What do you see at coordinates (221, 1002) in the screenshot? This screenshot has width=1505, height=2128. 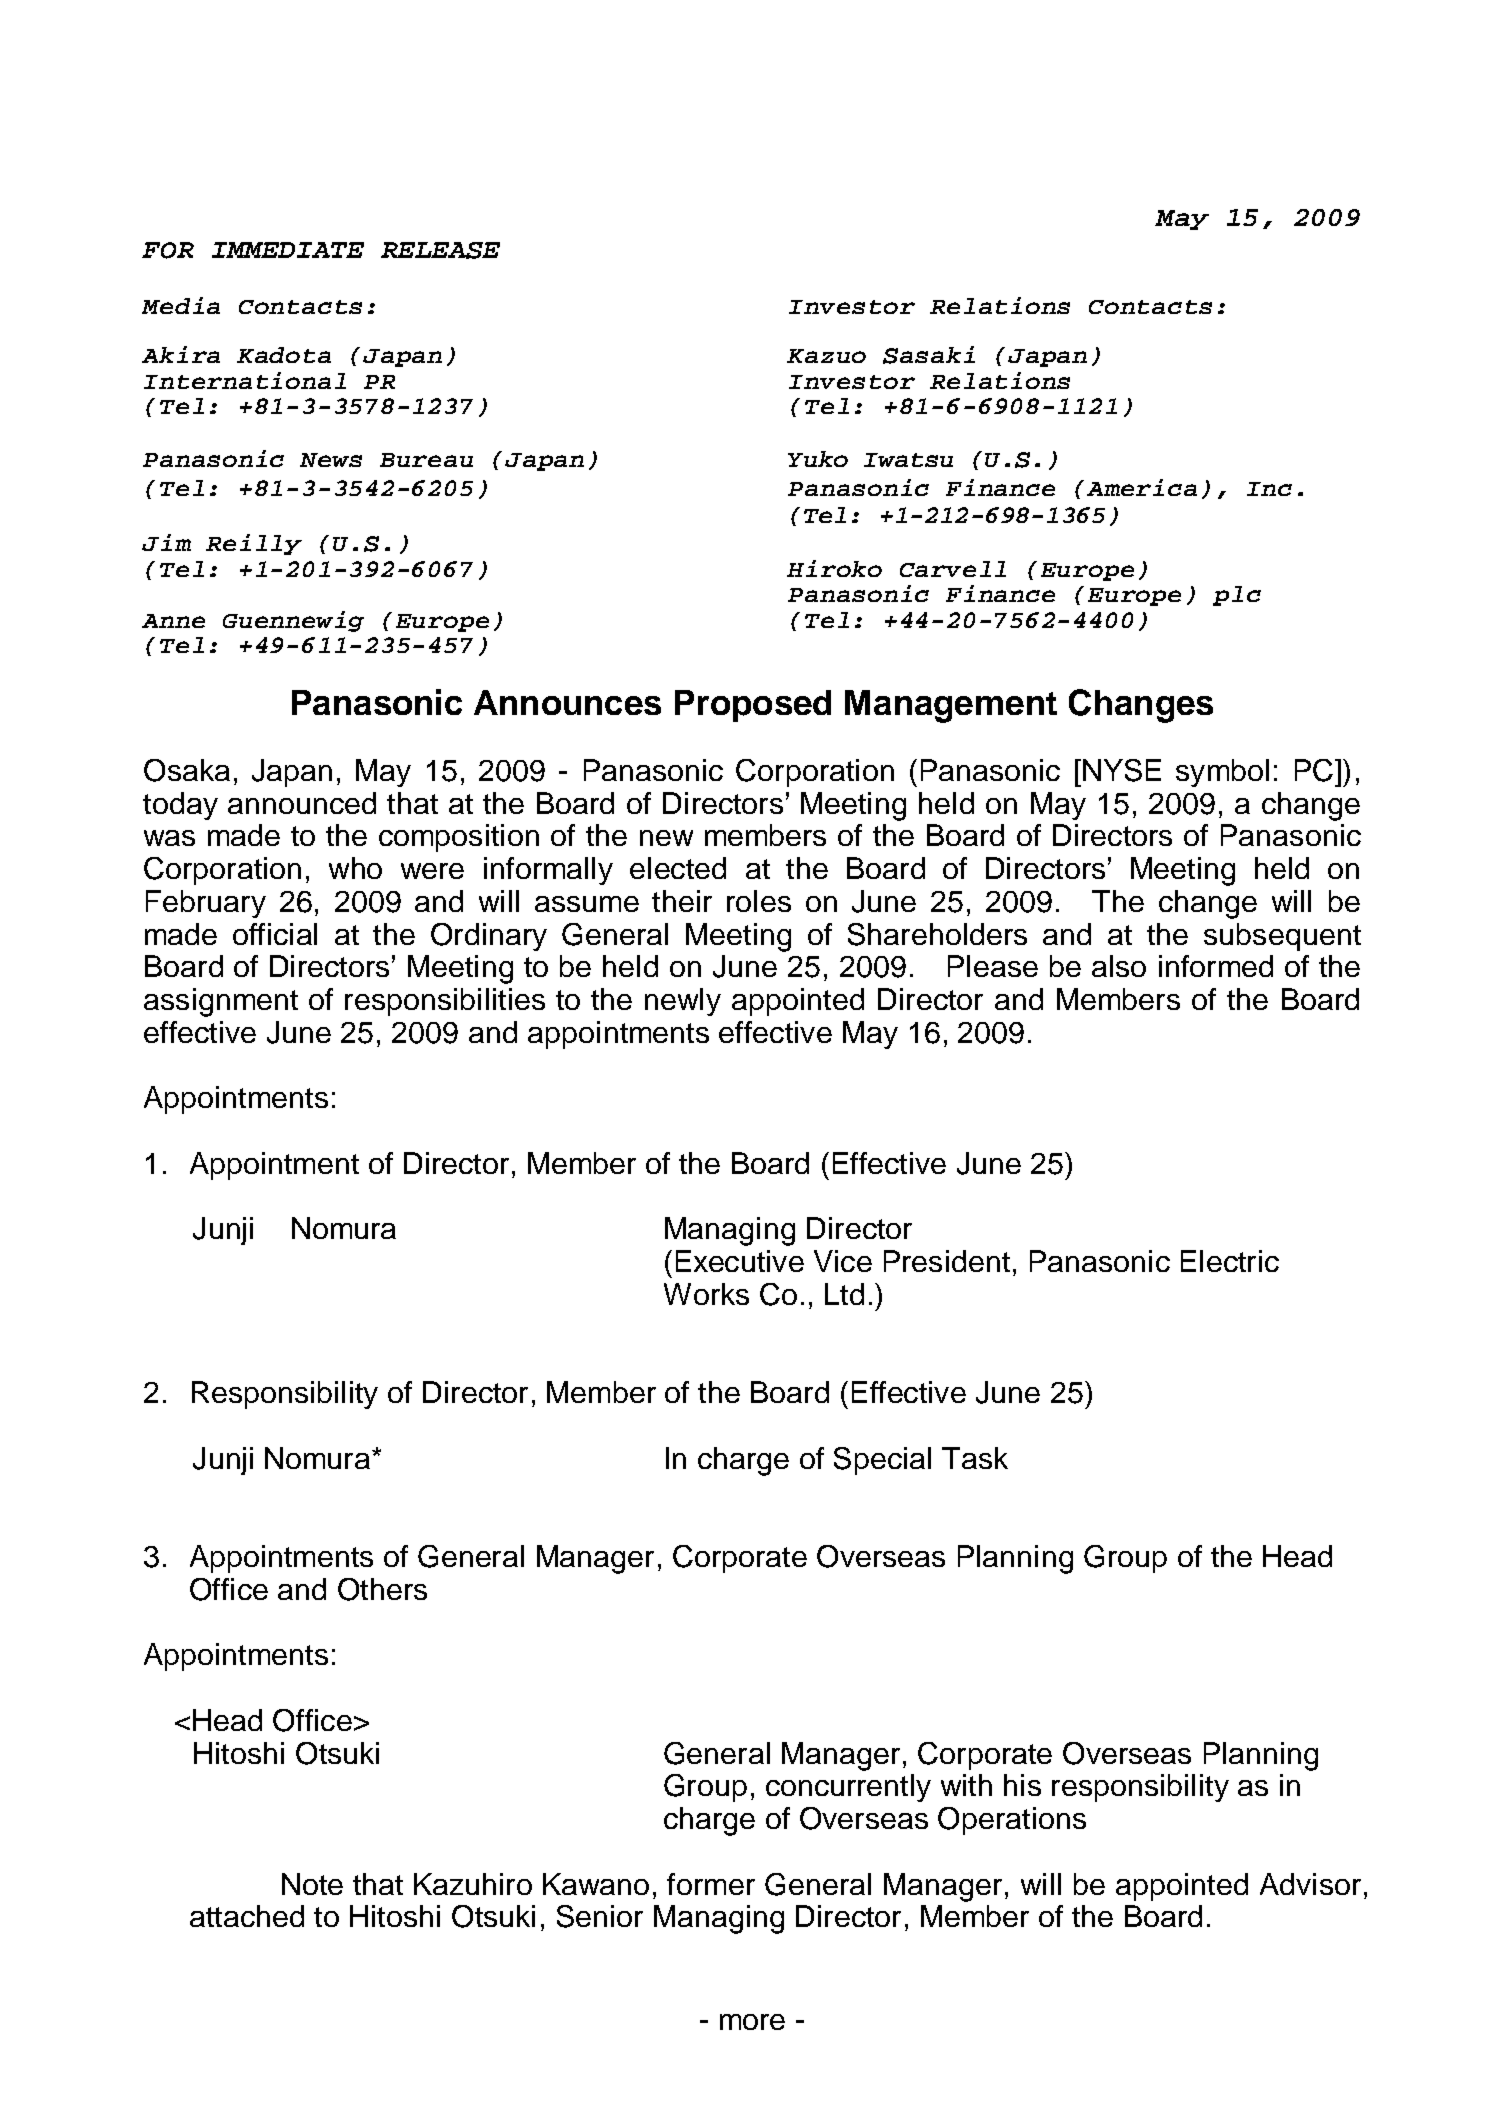 I see `assignment` at bounding box center [221, 1002].
